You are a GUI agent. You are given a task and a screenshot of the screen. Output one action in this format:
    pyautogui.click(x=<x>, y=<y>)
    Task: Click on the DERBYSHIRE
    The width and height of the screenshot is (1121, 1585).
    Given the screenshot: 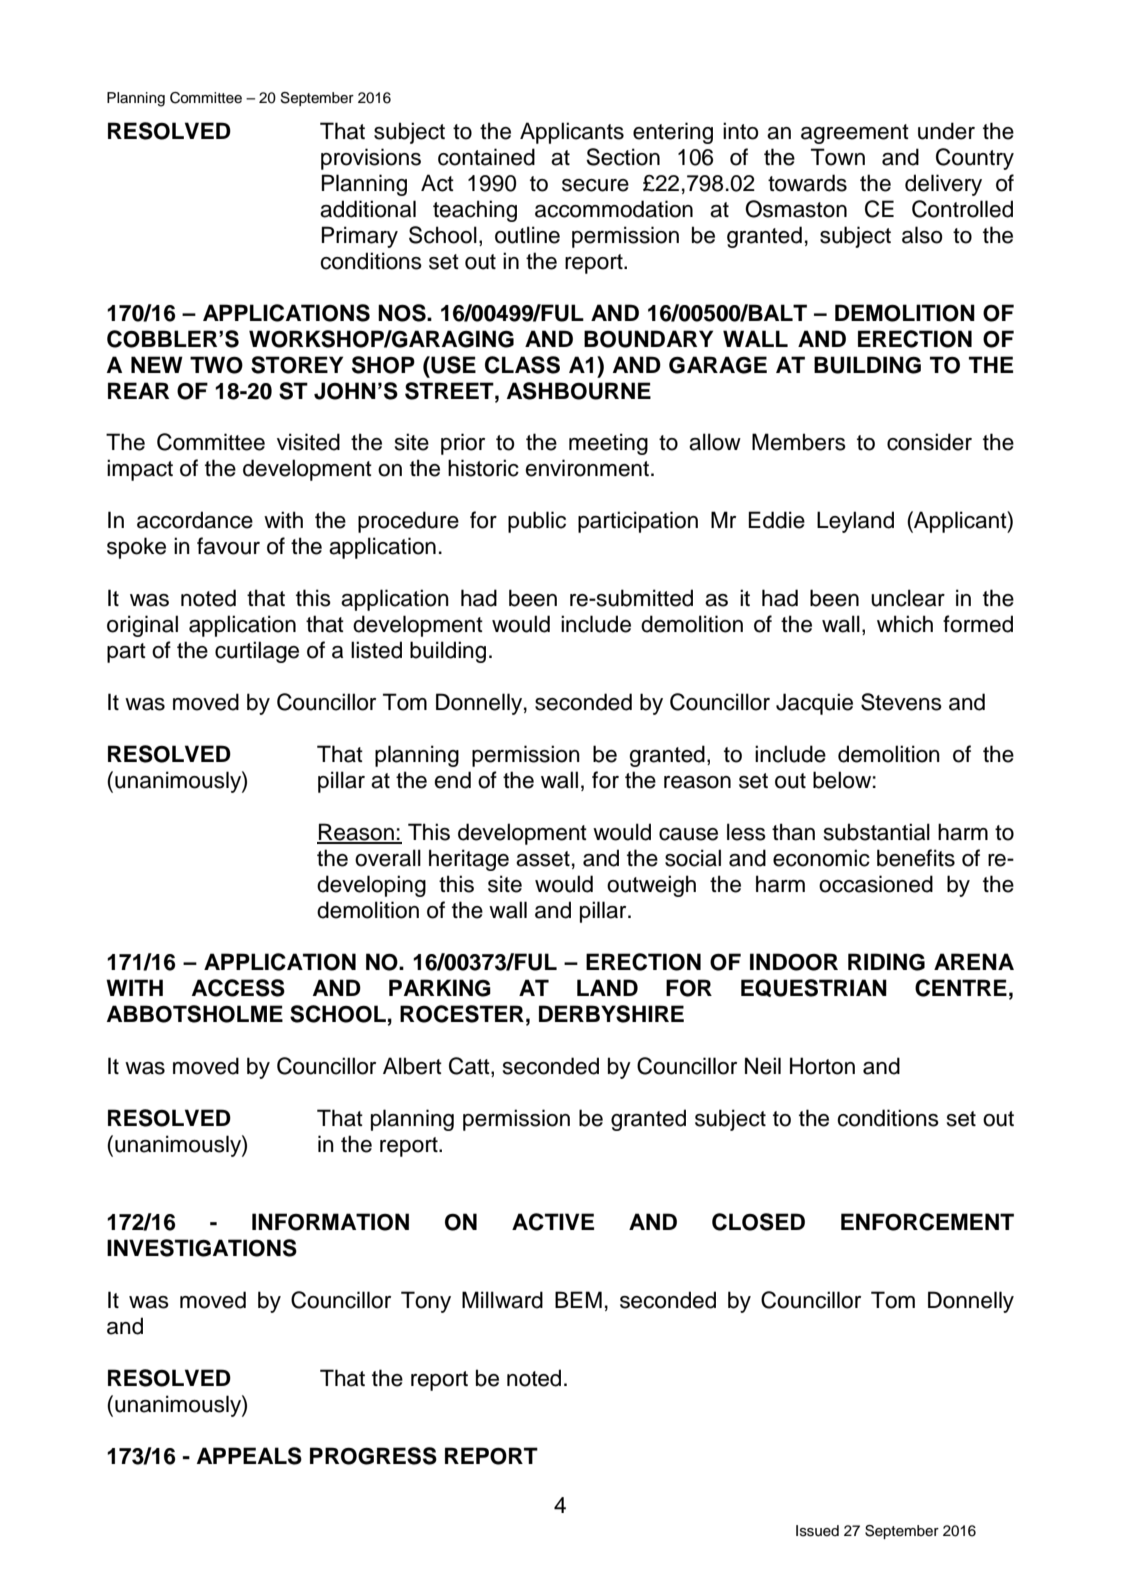 What is the action you would take?
    pyautogui.click(x=611, y=1014)
